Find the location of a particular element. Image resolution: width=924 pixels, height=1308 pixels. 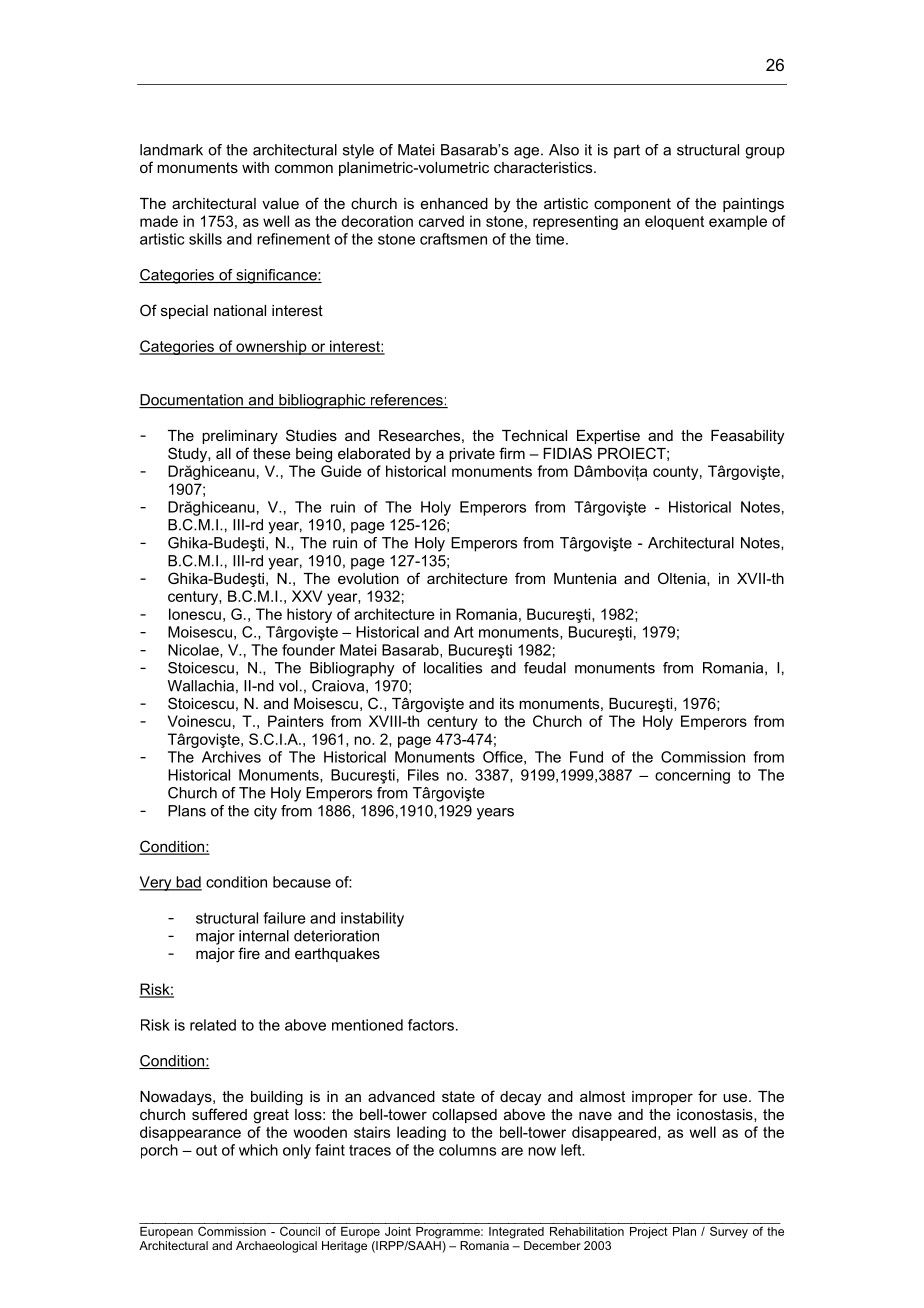

Archives is located at coordinates (231, 757).
